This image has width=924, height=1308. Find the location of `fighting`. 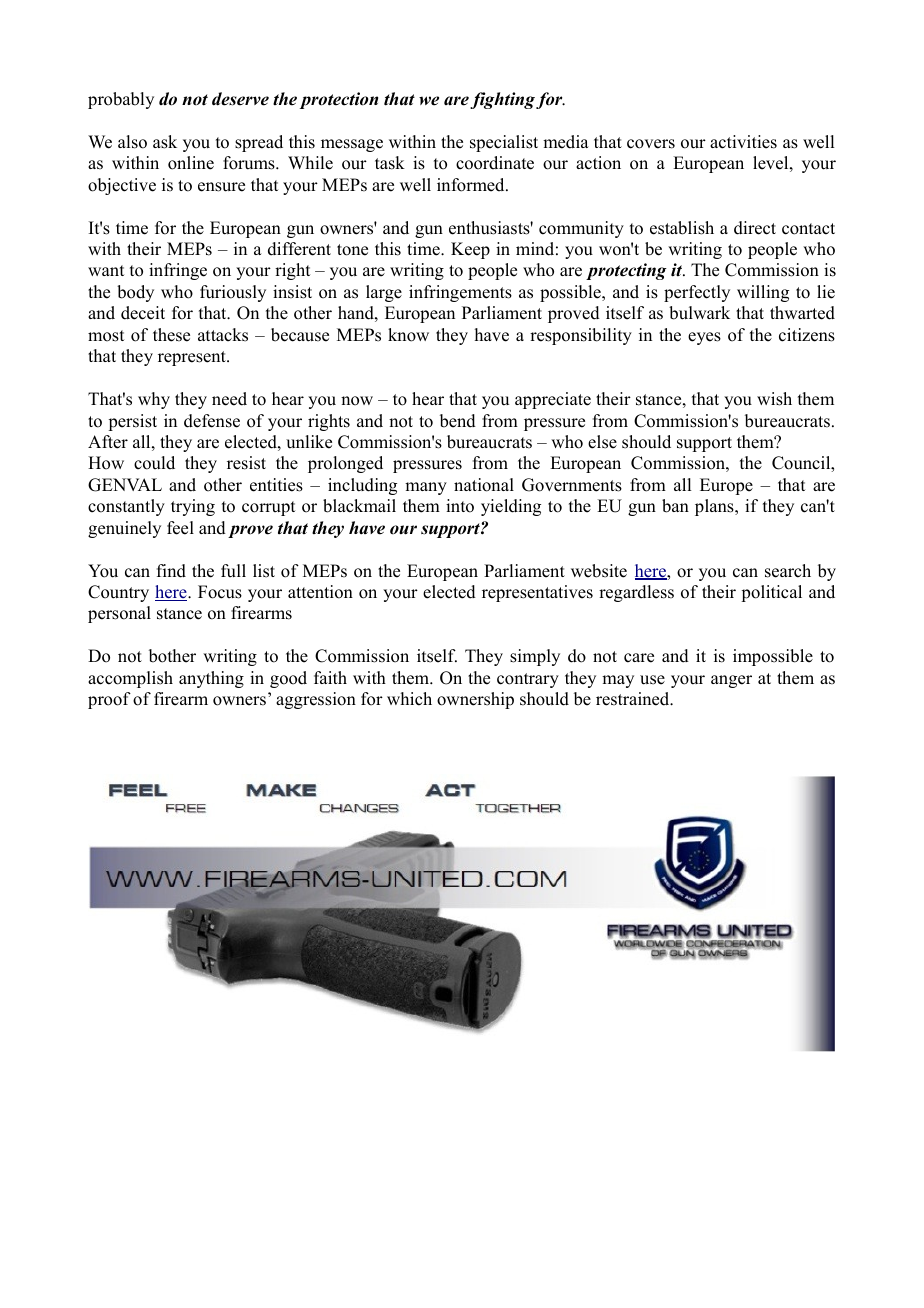

fighting is located at coordinates (502, 100).
